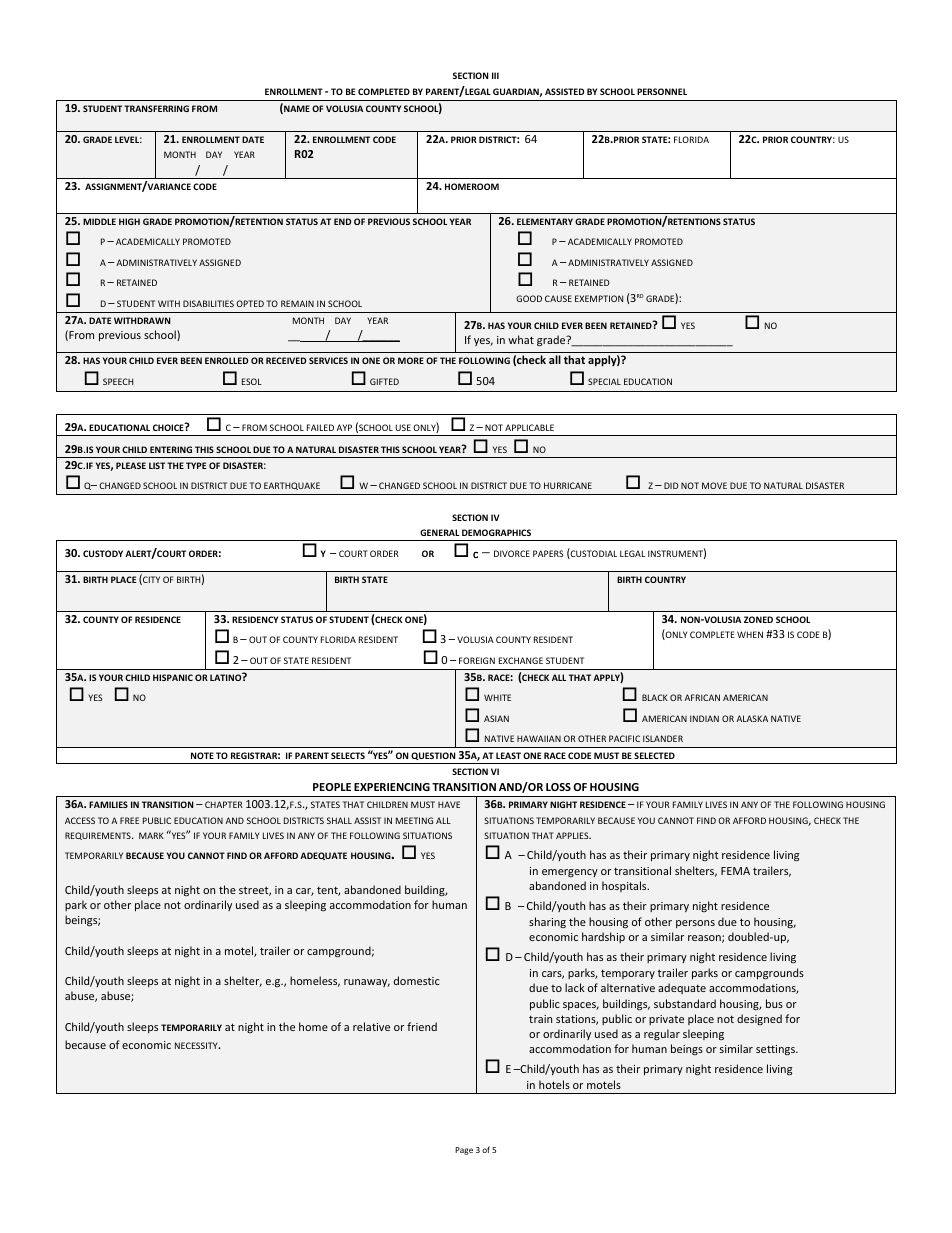 Image resolution: width=952 pixels, height=1233 pixels. Describe the element at coordinates (477, 660) in the page. I see `FOREIGN` at that location.
